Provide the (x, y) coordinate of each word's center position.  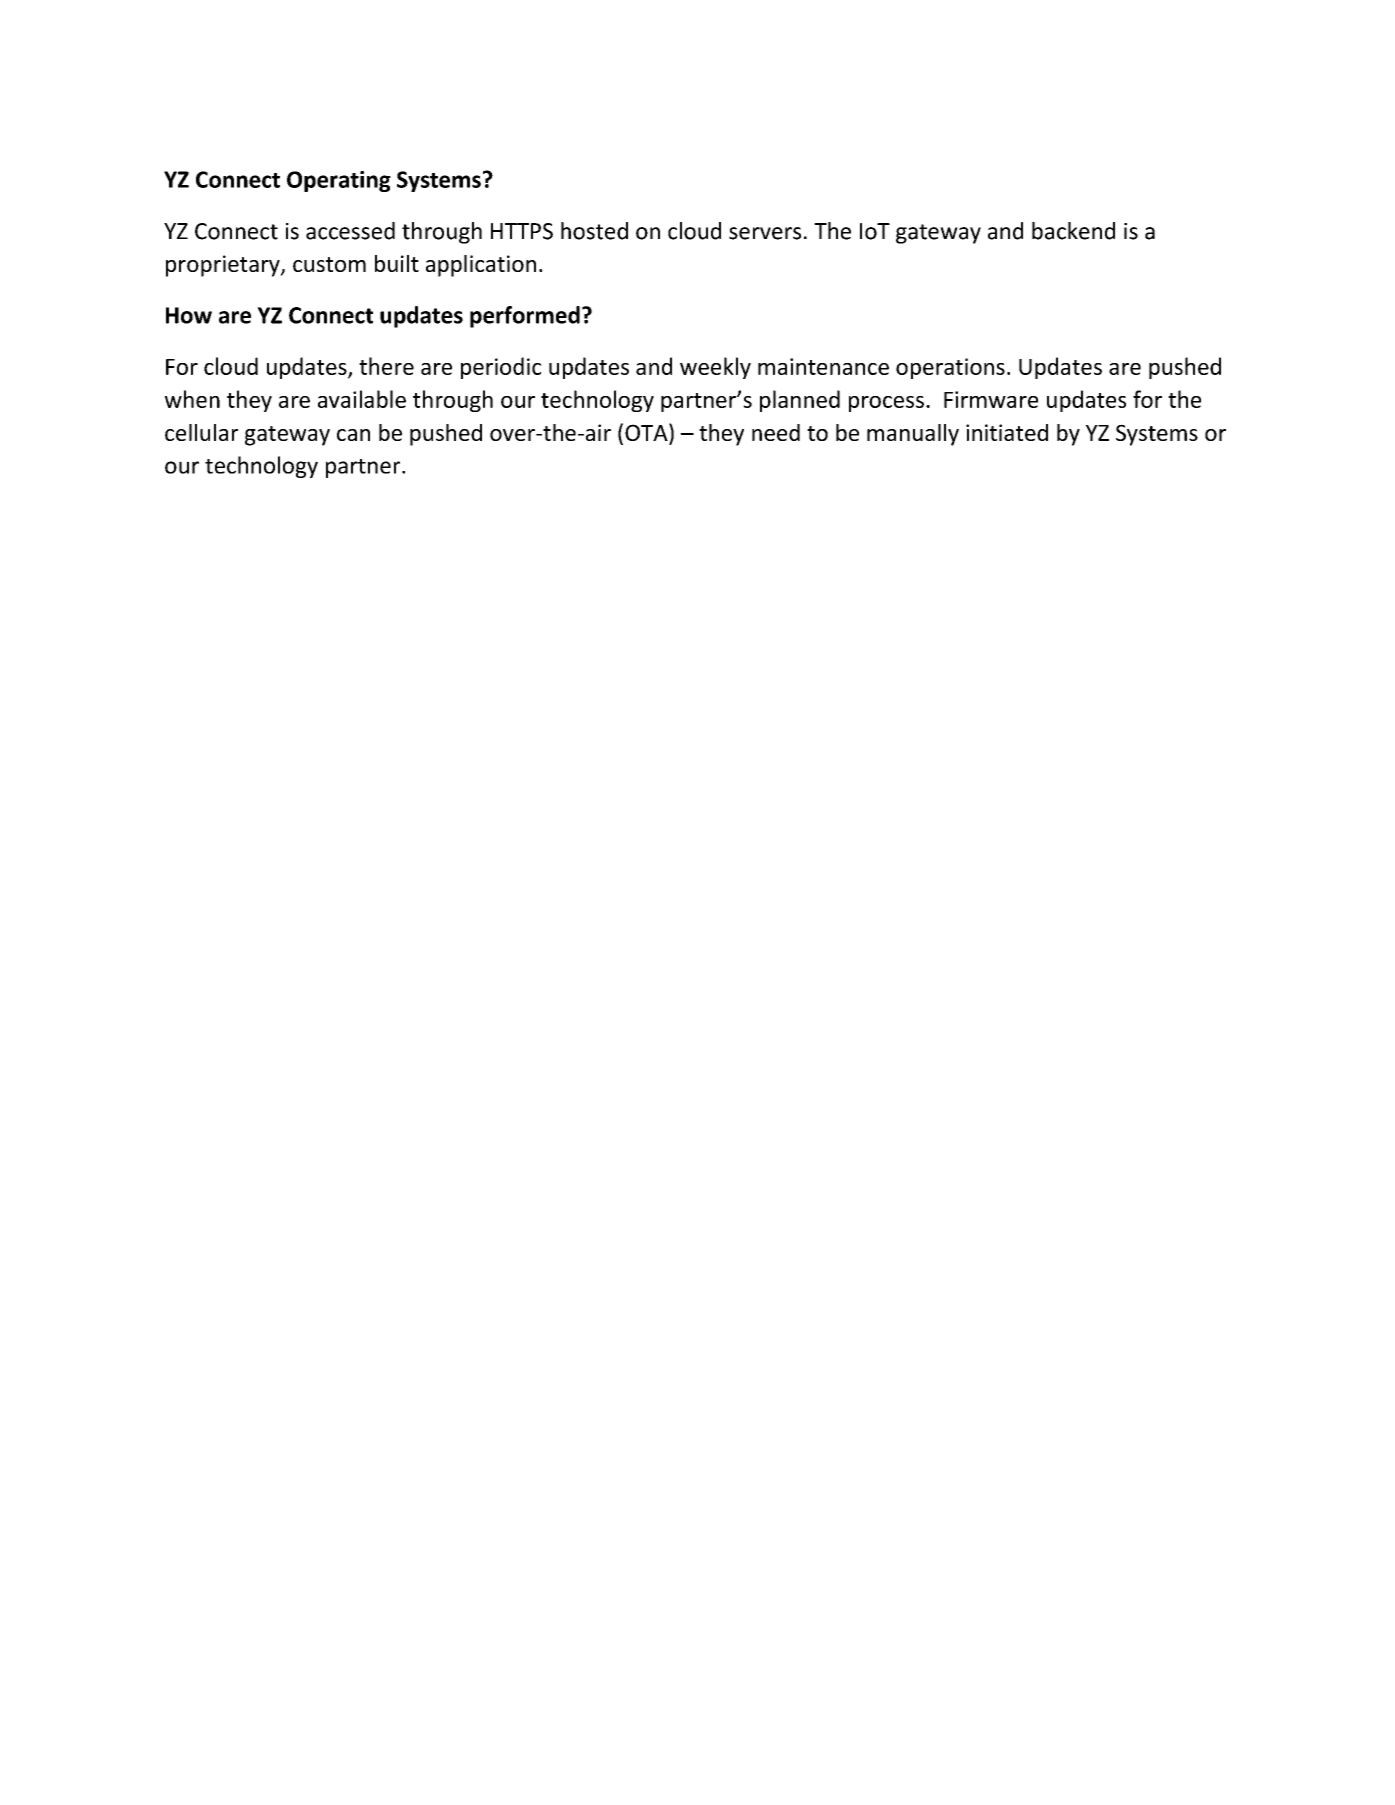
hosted (594, 231)
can (353, 435)
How (189, 315)
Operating (339, 181)
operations (950, 368)
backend (1073, 231)
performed (525, 317)
